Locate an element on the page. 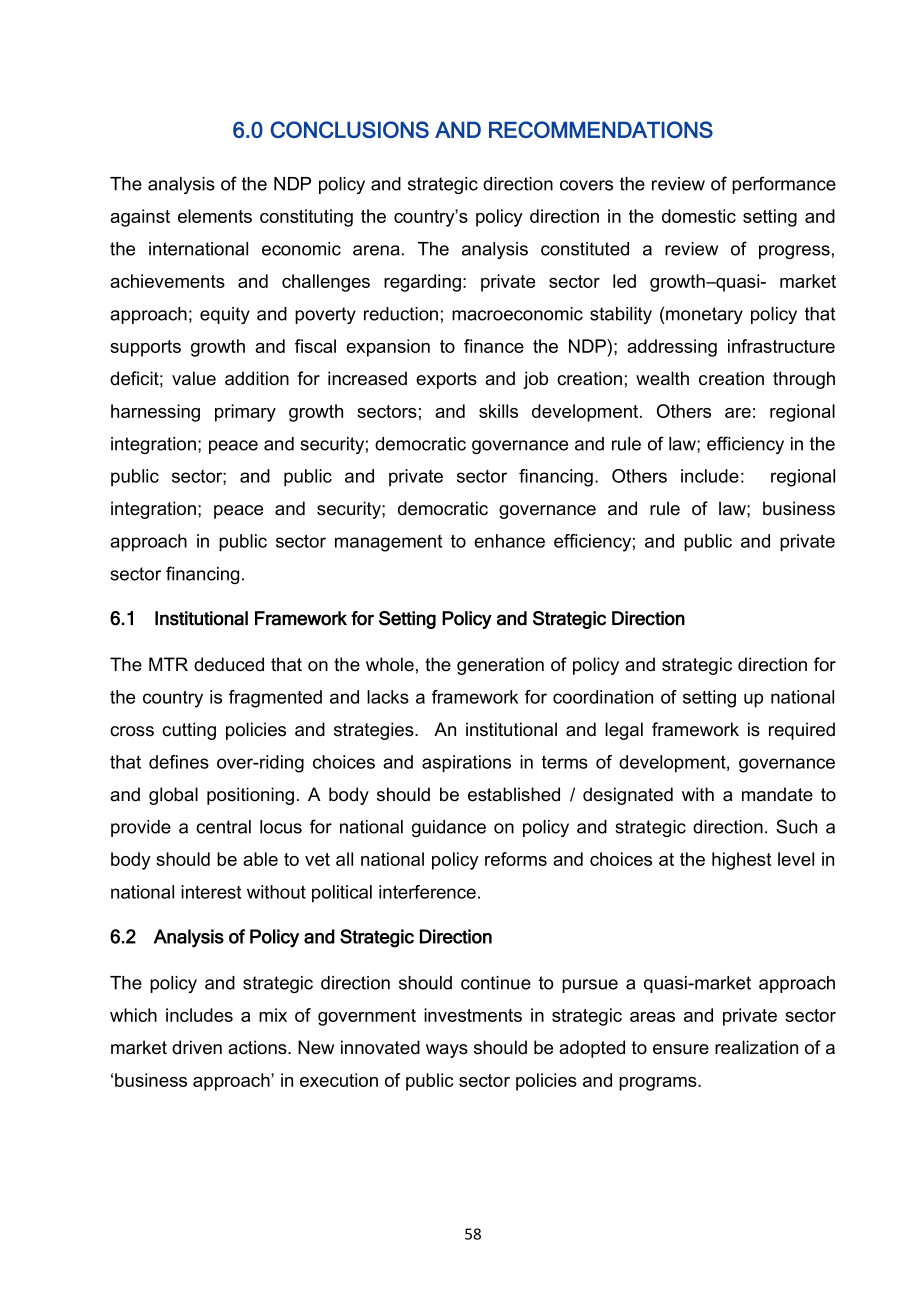 This document has width=924, height=1308. driven is located at coordinates (197, 1047).
